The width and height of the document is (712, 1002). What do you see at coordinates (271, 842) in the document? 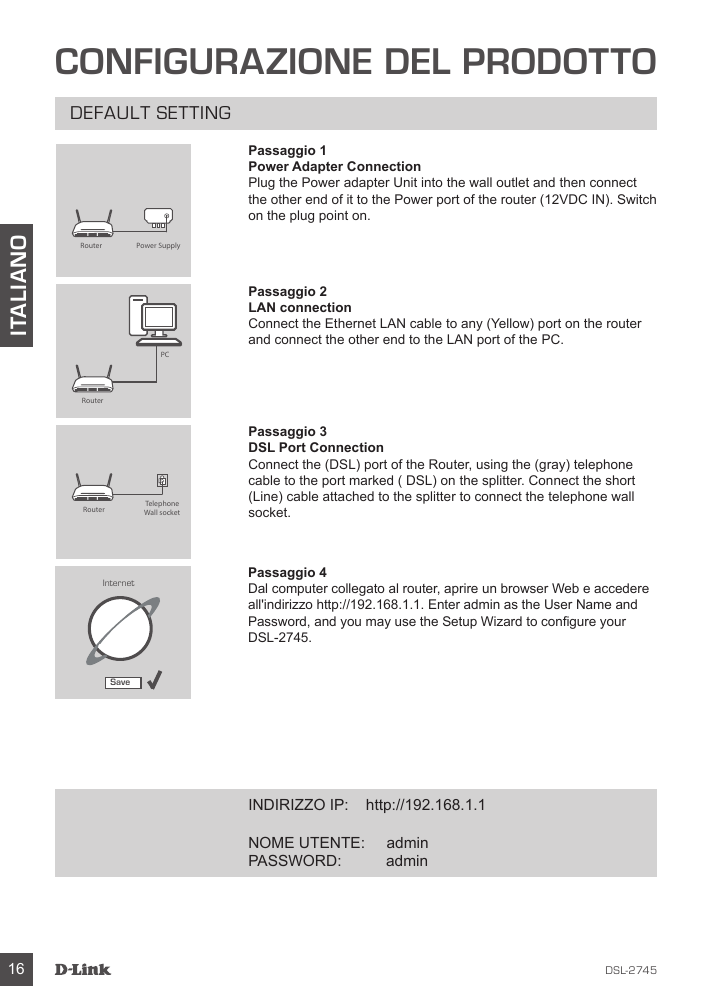
I see `NOME` at bounding box center [271, 842].
